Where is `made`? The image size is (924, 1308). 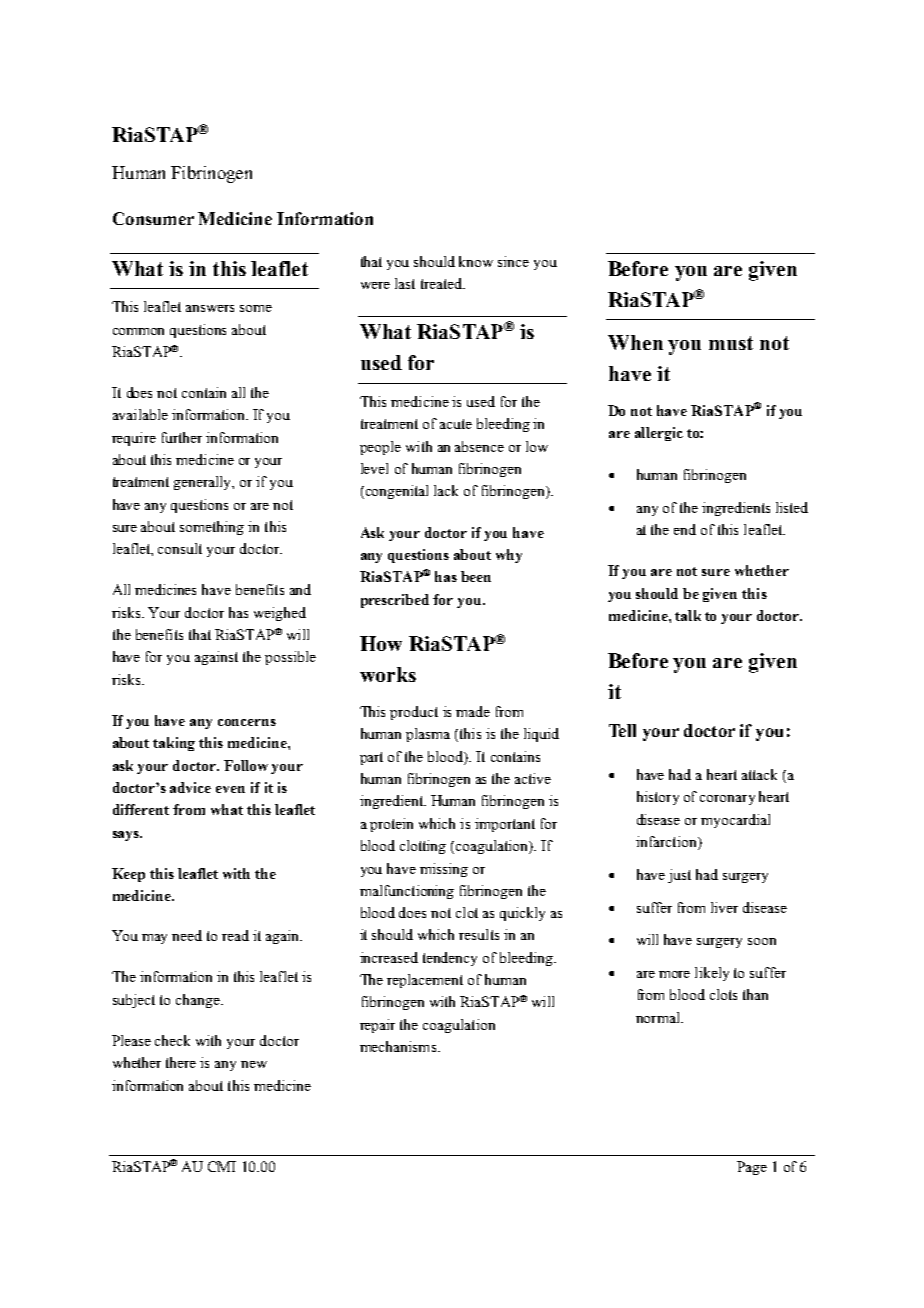 made is located at coordinates (473, 711).
